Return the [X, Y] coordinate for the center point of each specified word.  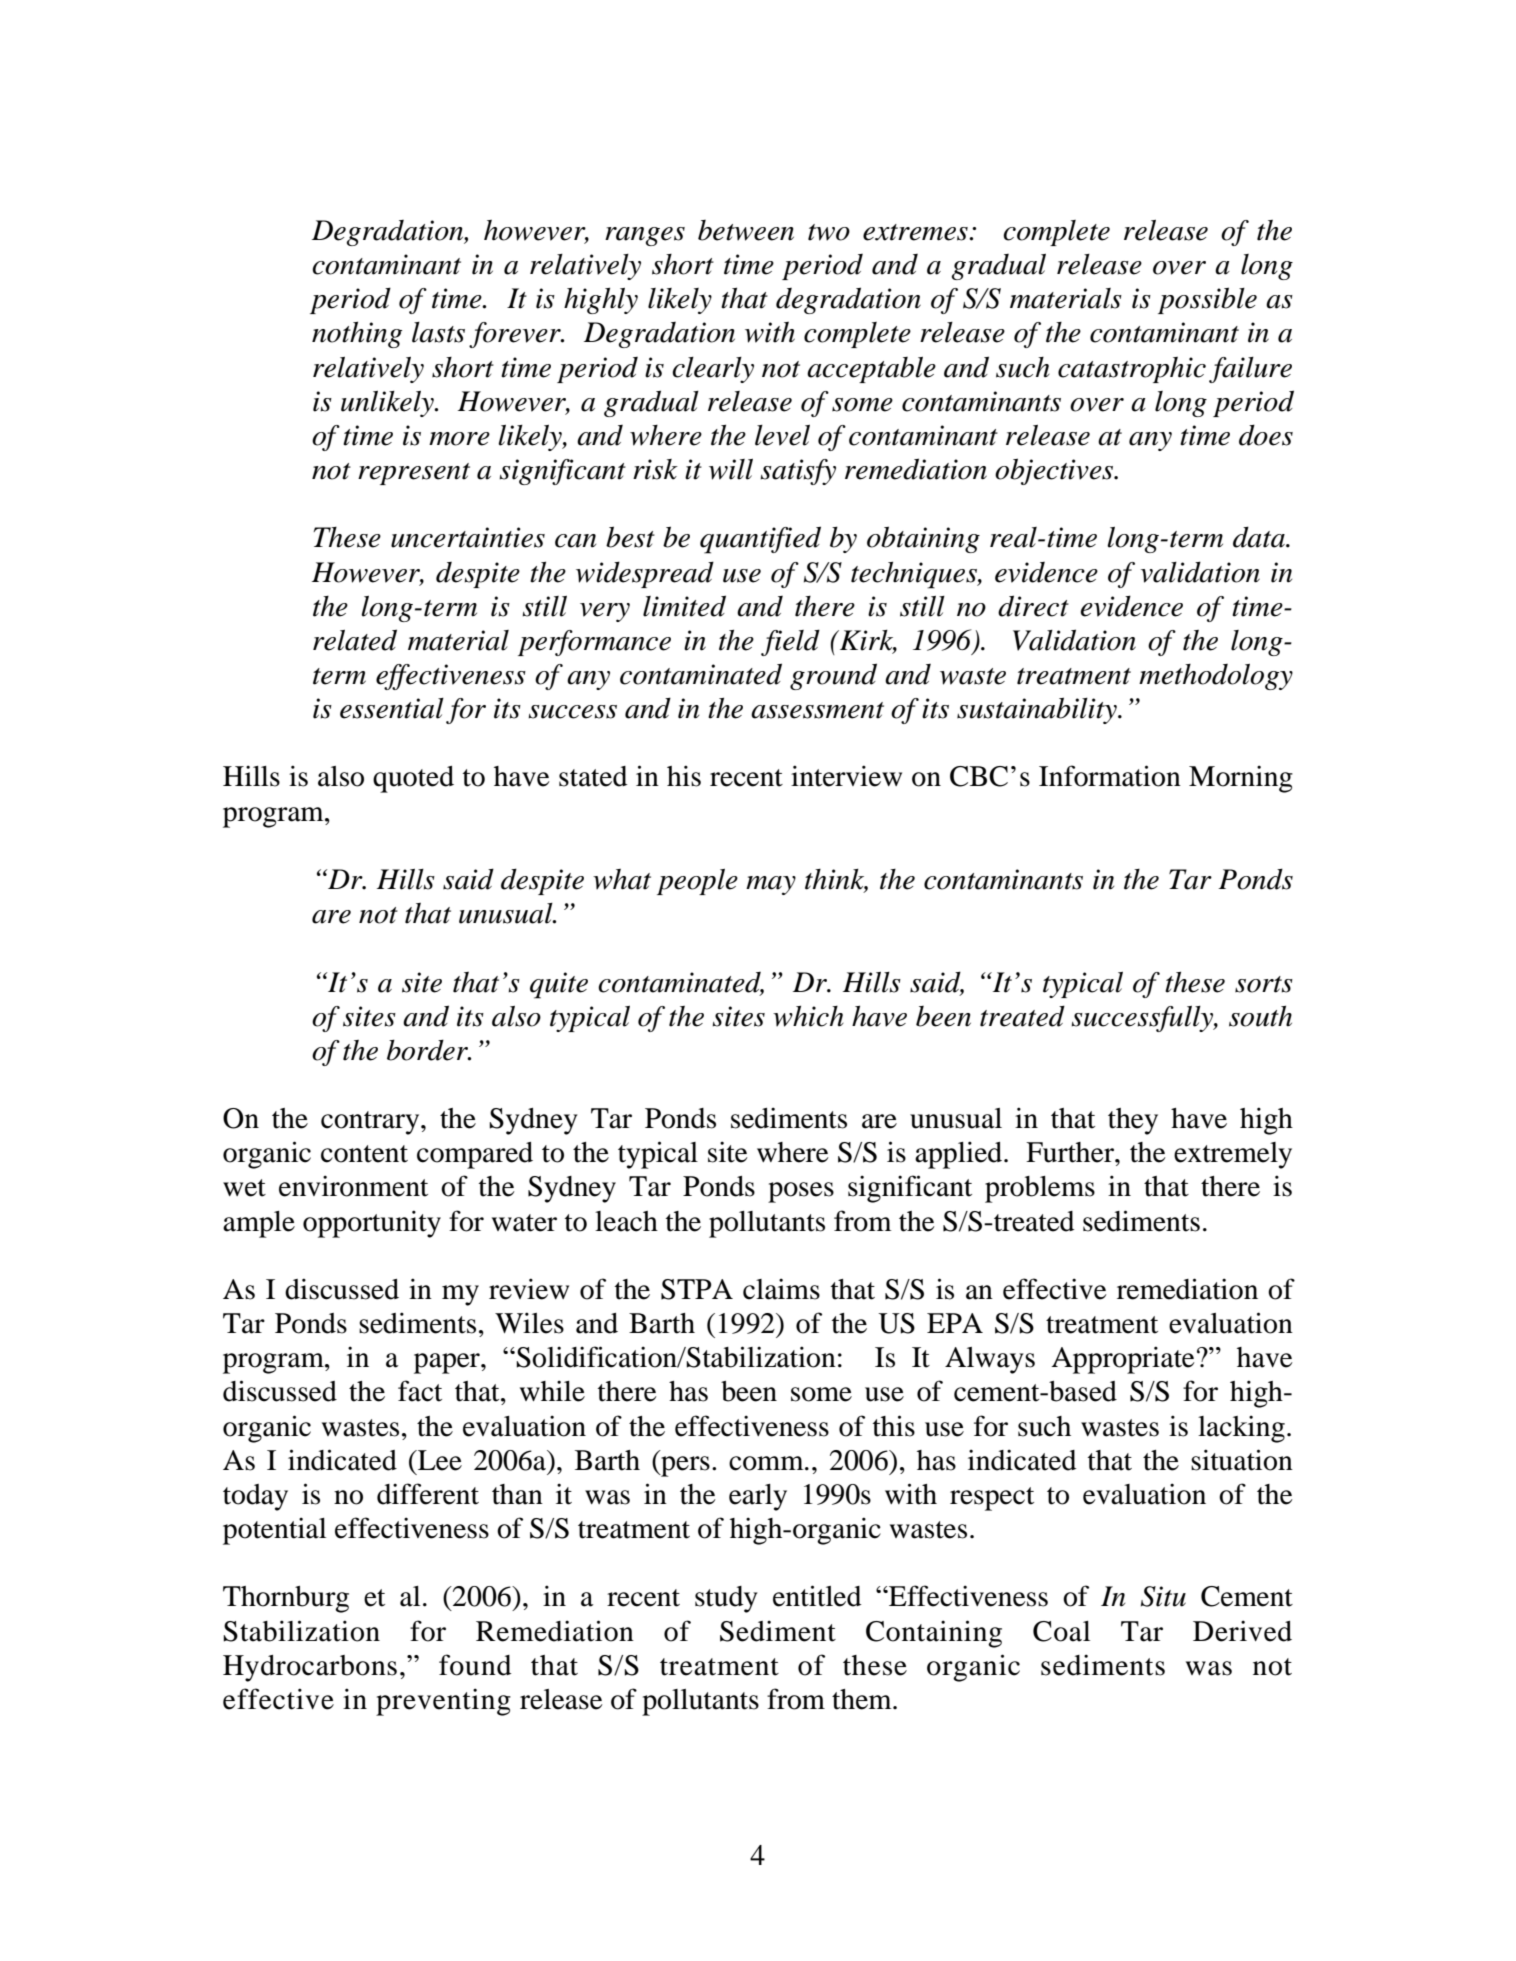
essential [392, 708]
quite [559, 985]
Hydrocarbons [310, 1668]
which [808, 1016]
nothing [357, 334]
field [790, 642]
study [726, 1599]
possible [1207, 300]
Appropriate [1123, 1360]
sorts [1264, 984]
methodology [1216, 677]
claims [781, 1289]
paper [448, 1363]
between [746, 230]
